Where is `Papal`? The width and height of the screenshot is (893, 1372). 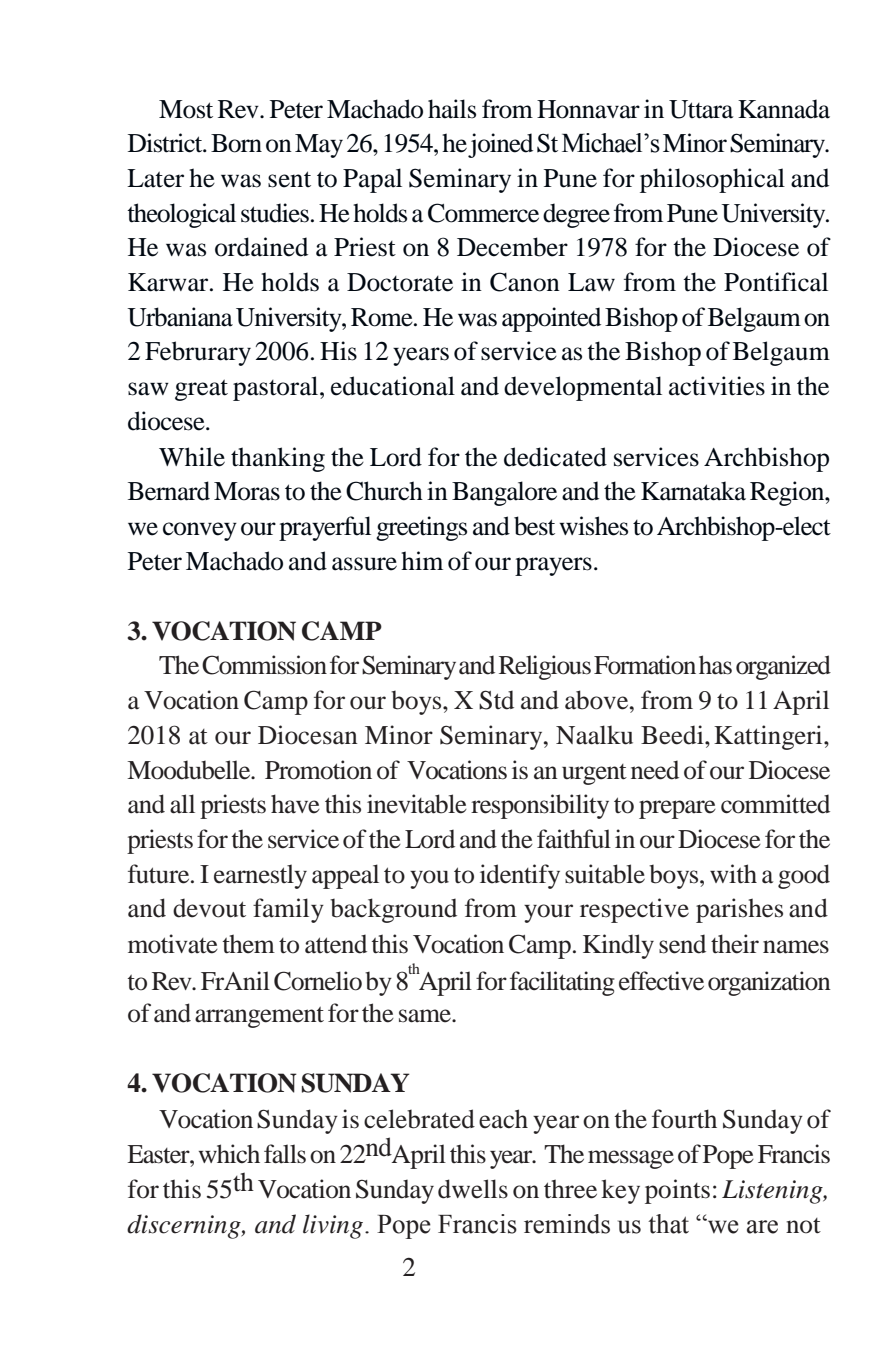 Papal is located at coordinates (372, 180).
